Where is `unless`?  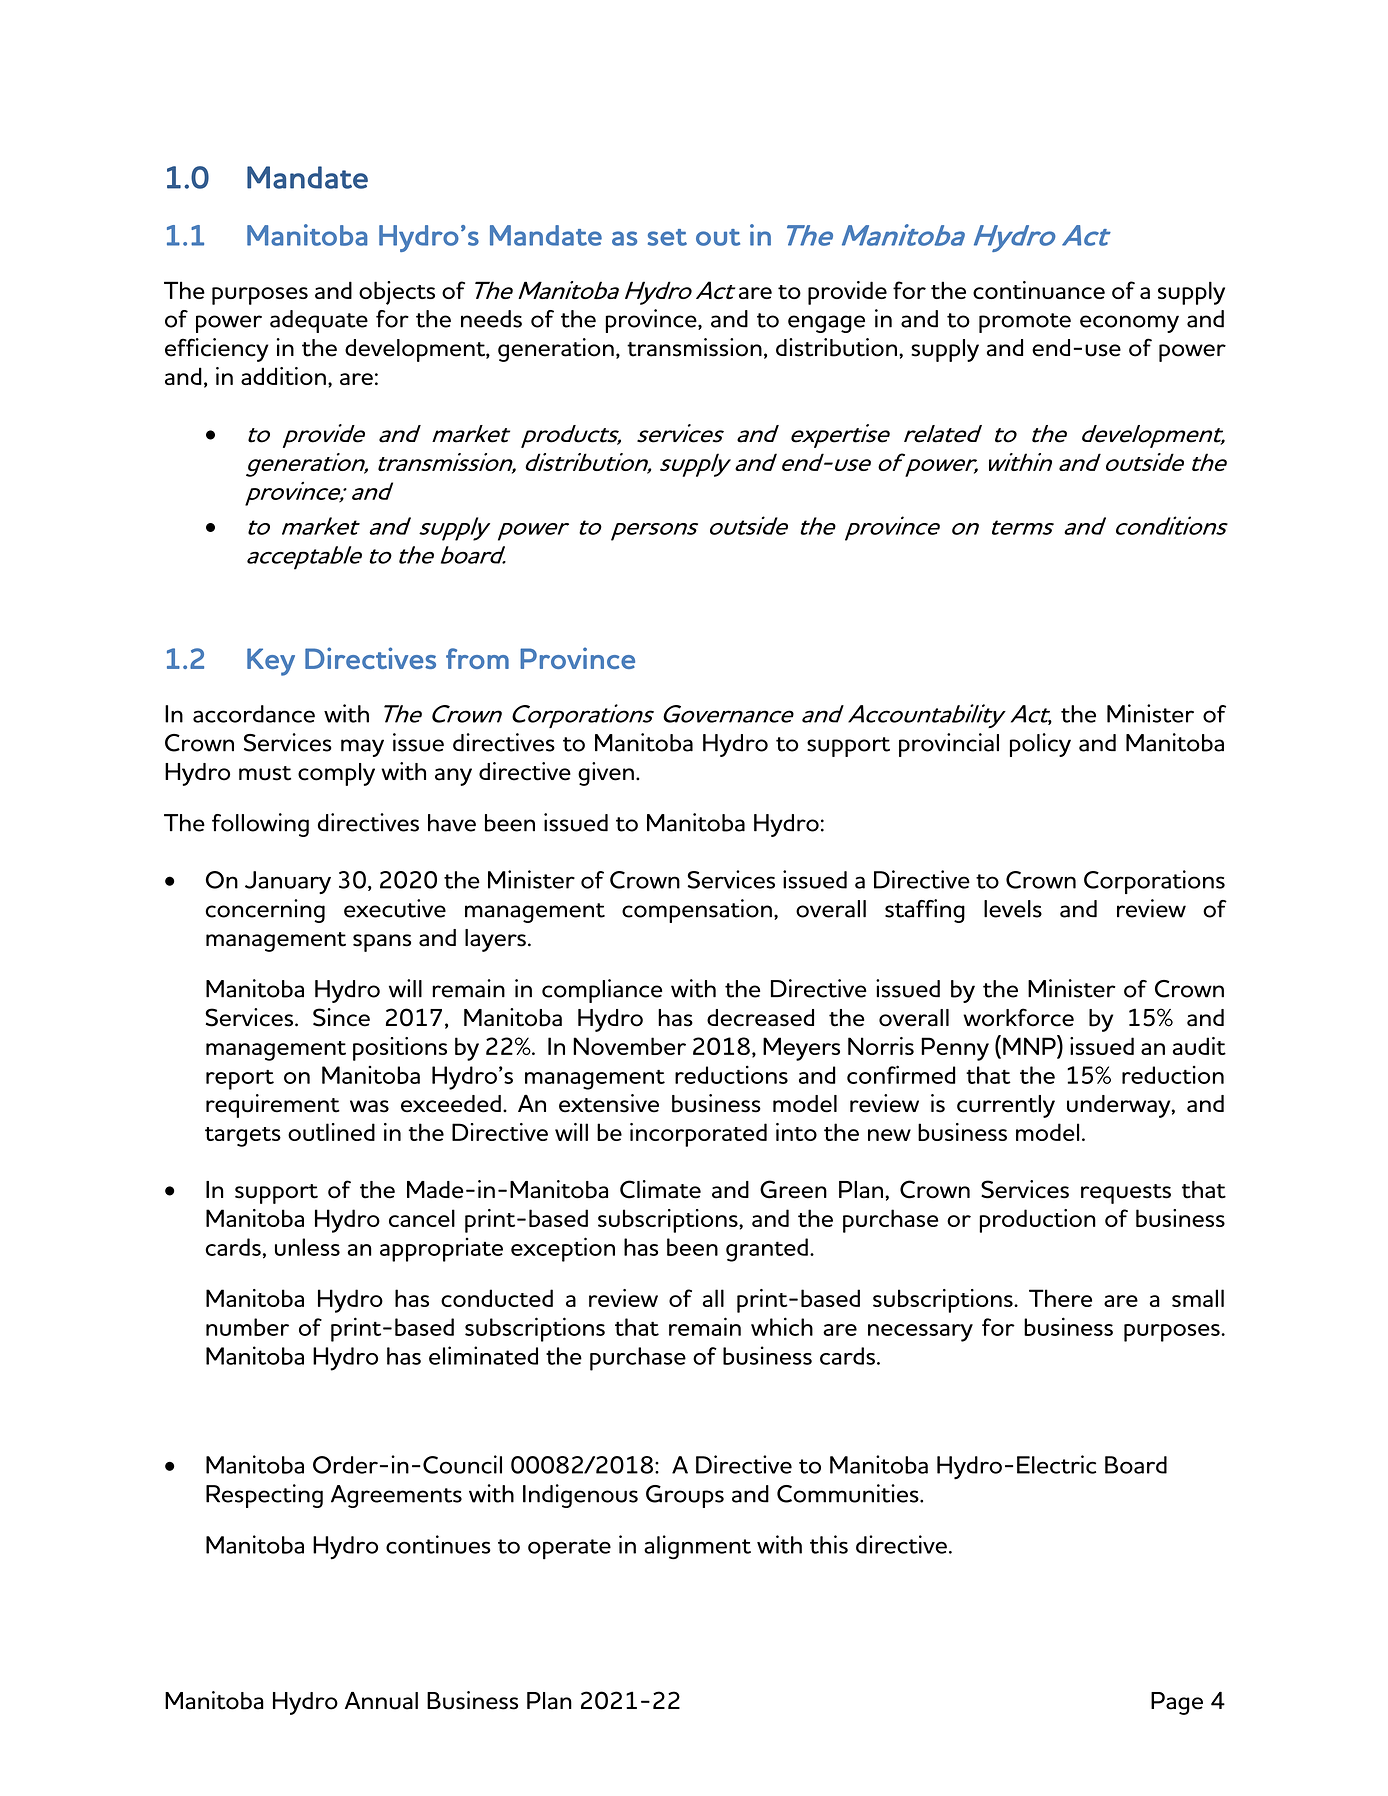 unless is located at coordinates (307, 1247).
